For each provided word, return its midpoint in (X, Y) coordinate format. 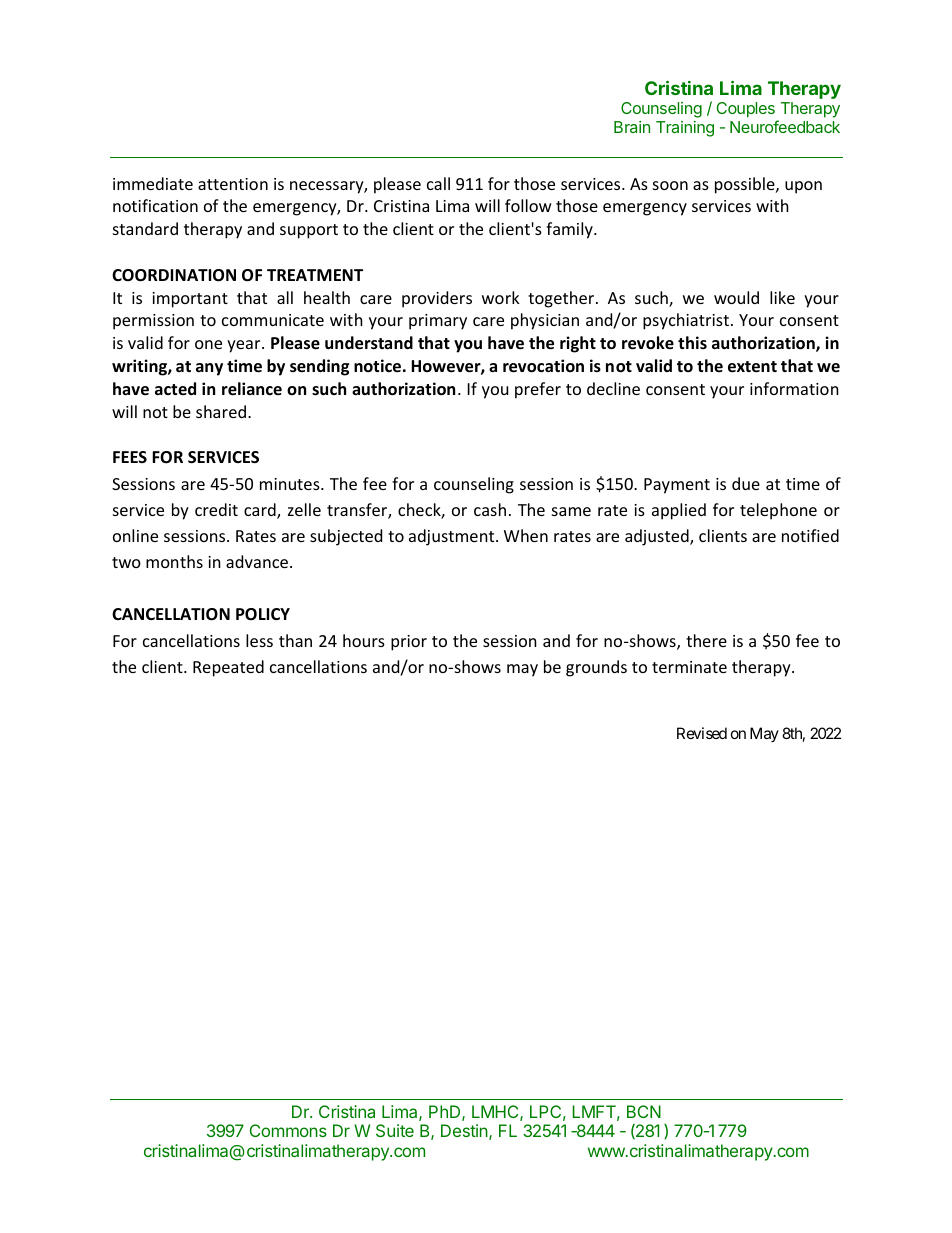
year (245, 346)
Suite (395, 1130)
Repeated (228, 668)
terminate (689, 667)
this (692, 342)
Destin (464, 1130)
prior (409, 643)
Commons (288, 1130)
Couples (746, 110)
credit (216, 509)
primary (438, 322)
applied (679, 511)
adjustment (453, 537)
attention (233, 184)
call (438, 183)
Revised (702, 733)
